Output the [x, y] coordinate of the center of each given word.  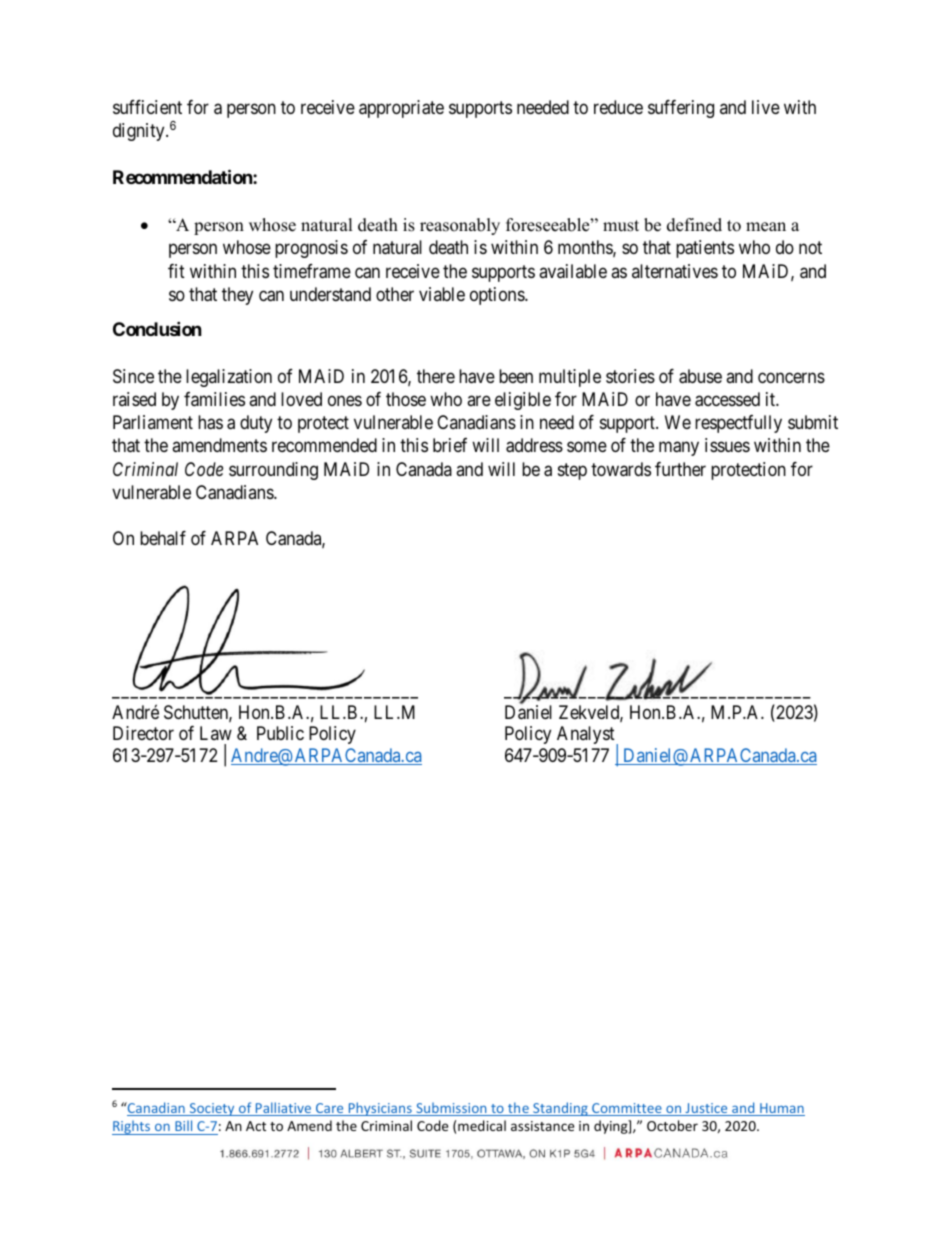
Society [212, 1109]
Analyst [587, 736]
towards [621, 469]
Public [280, 733]
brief [450, 445]
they [237, 296]
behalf [163, 538]
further [680, 469]
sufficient [147, 107]
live [766, 107]
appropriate [401, 109]
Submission [451, 1109]
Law [216, 733]
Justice [706, 1109]
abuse [700, 376]
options [498, 296]
